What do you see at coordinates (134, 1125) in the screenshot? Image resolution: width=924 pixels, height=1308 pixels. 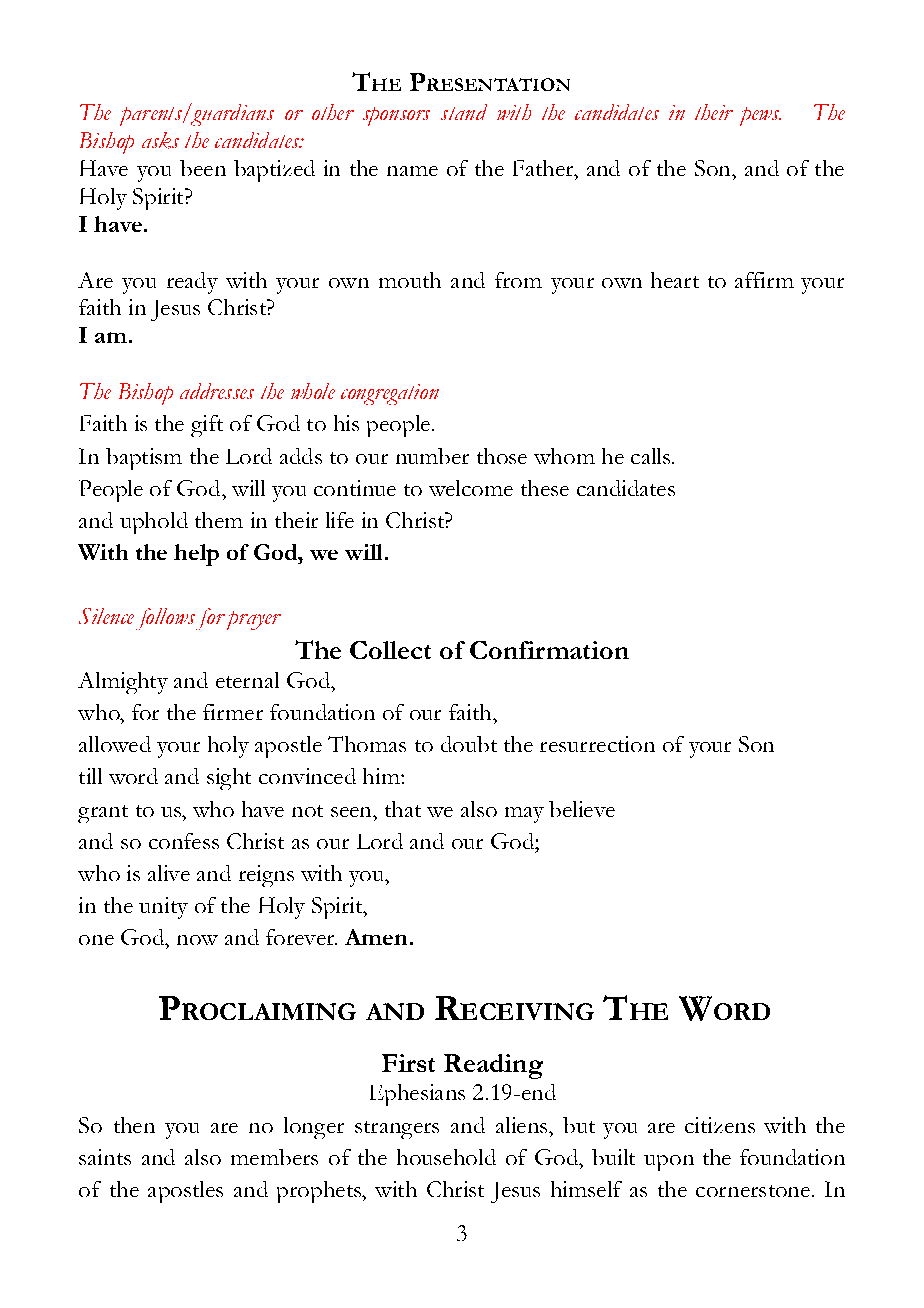 I see `then` at bounding box center [134, 1125].
